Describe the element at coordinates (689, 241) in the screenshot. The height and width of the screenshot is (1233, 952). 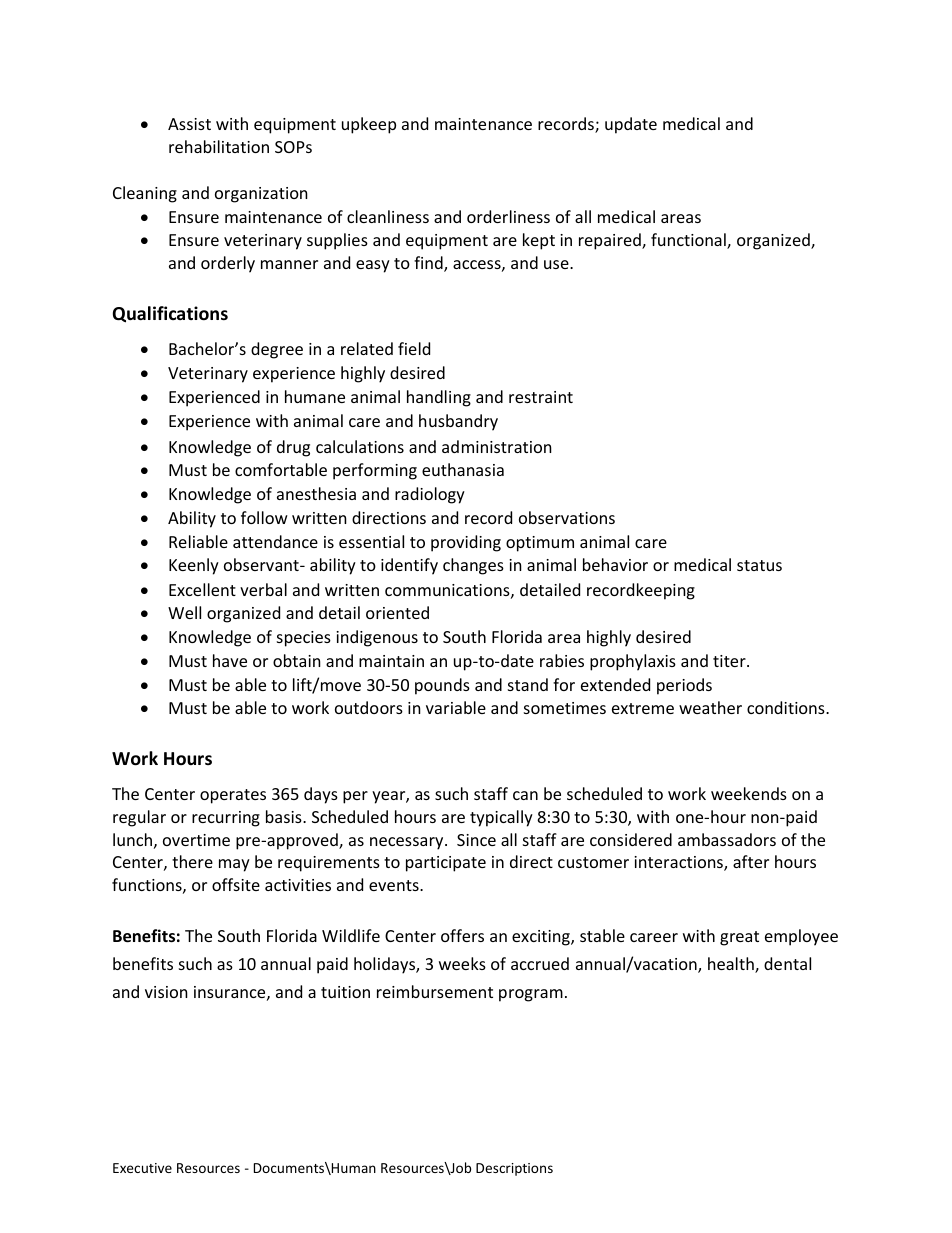
I see `functional` at that location.
